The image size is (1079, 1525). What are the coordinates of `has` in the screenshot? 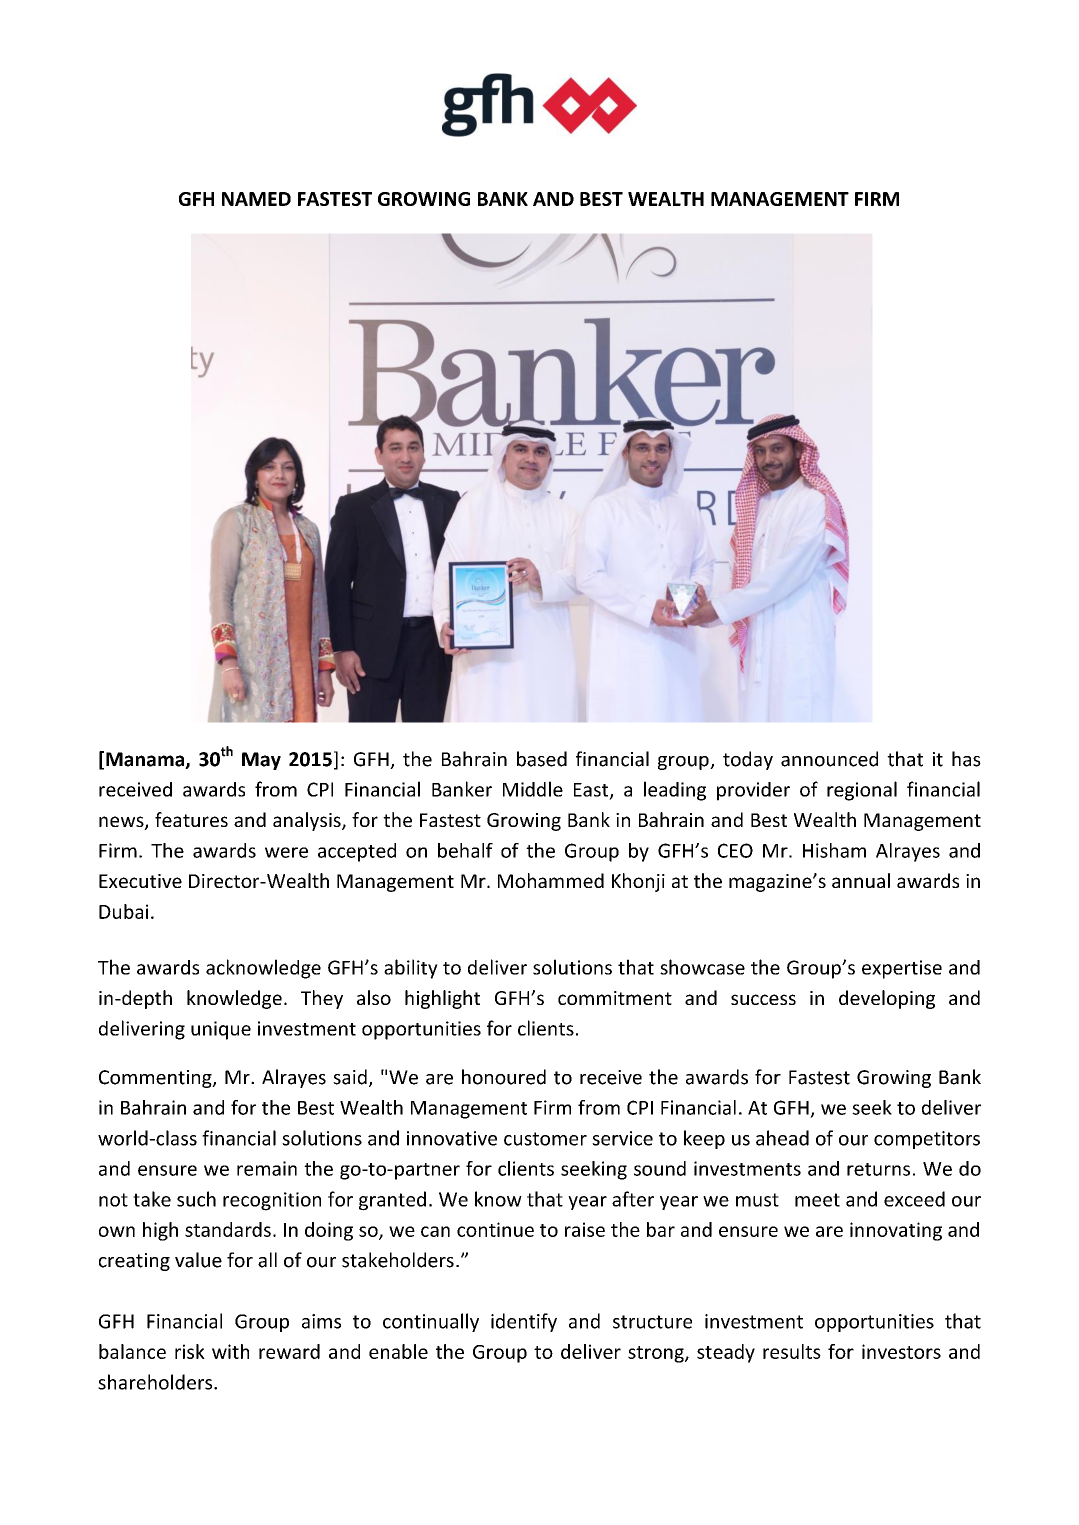 It's located at (966, 759).
